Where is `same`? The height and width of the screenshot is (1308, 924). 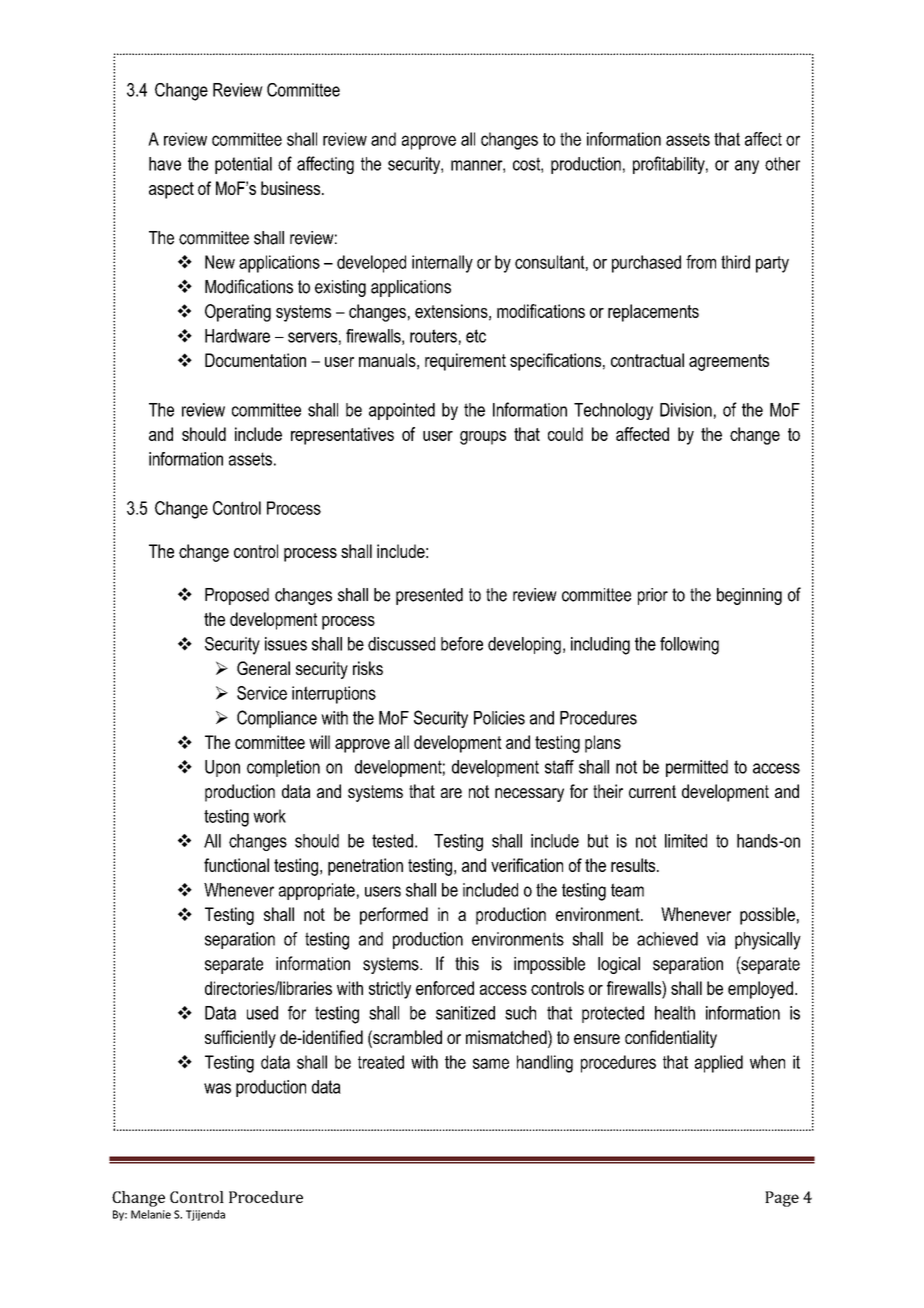
same is located at coordinates (491, 1063).
